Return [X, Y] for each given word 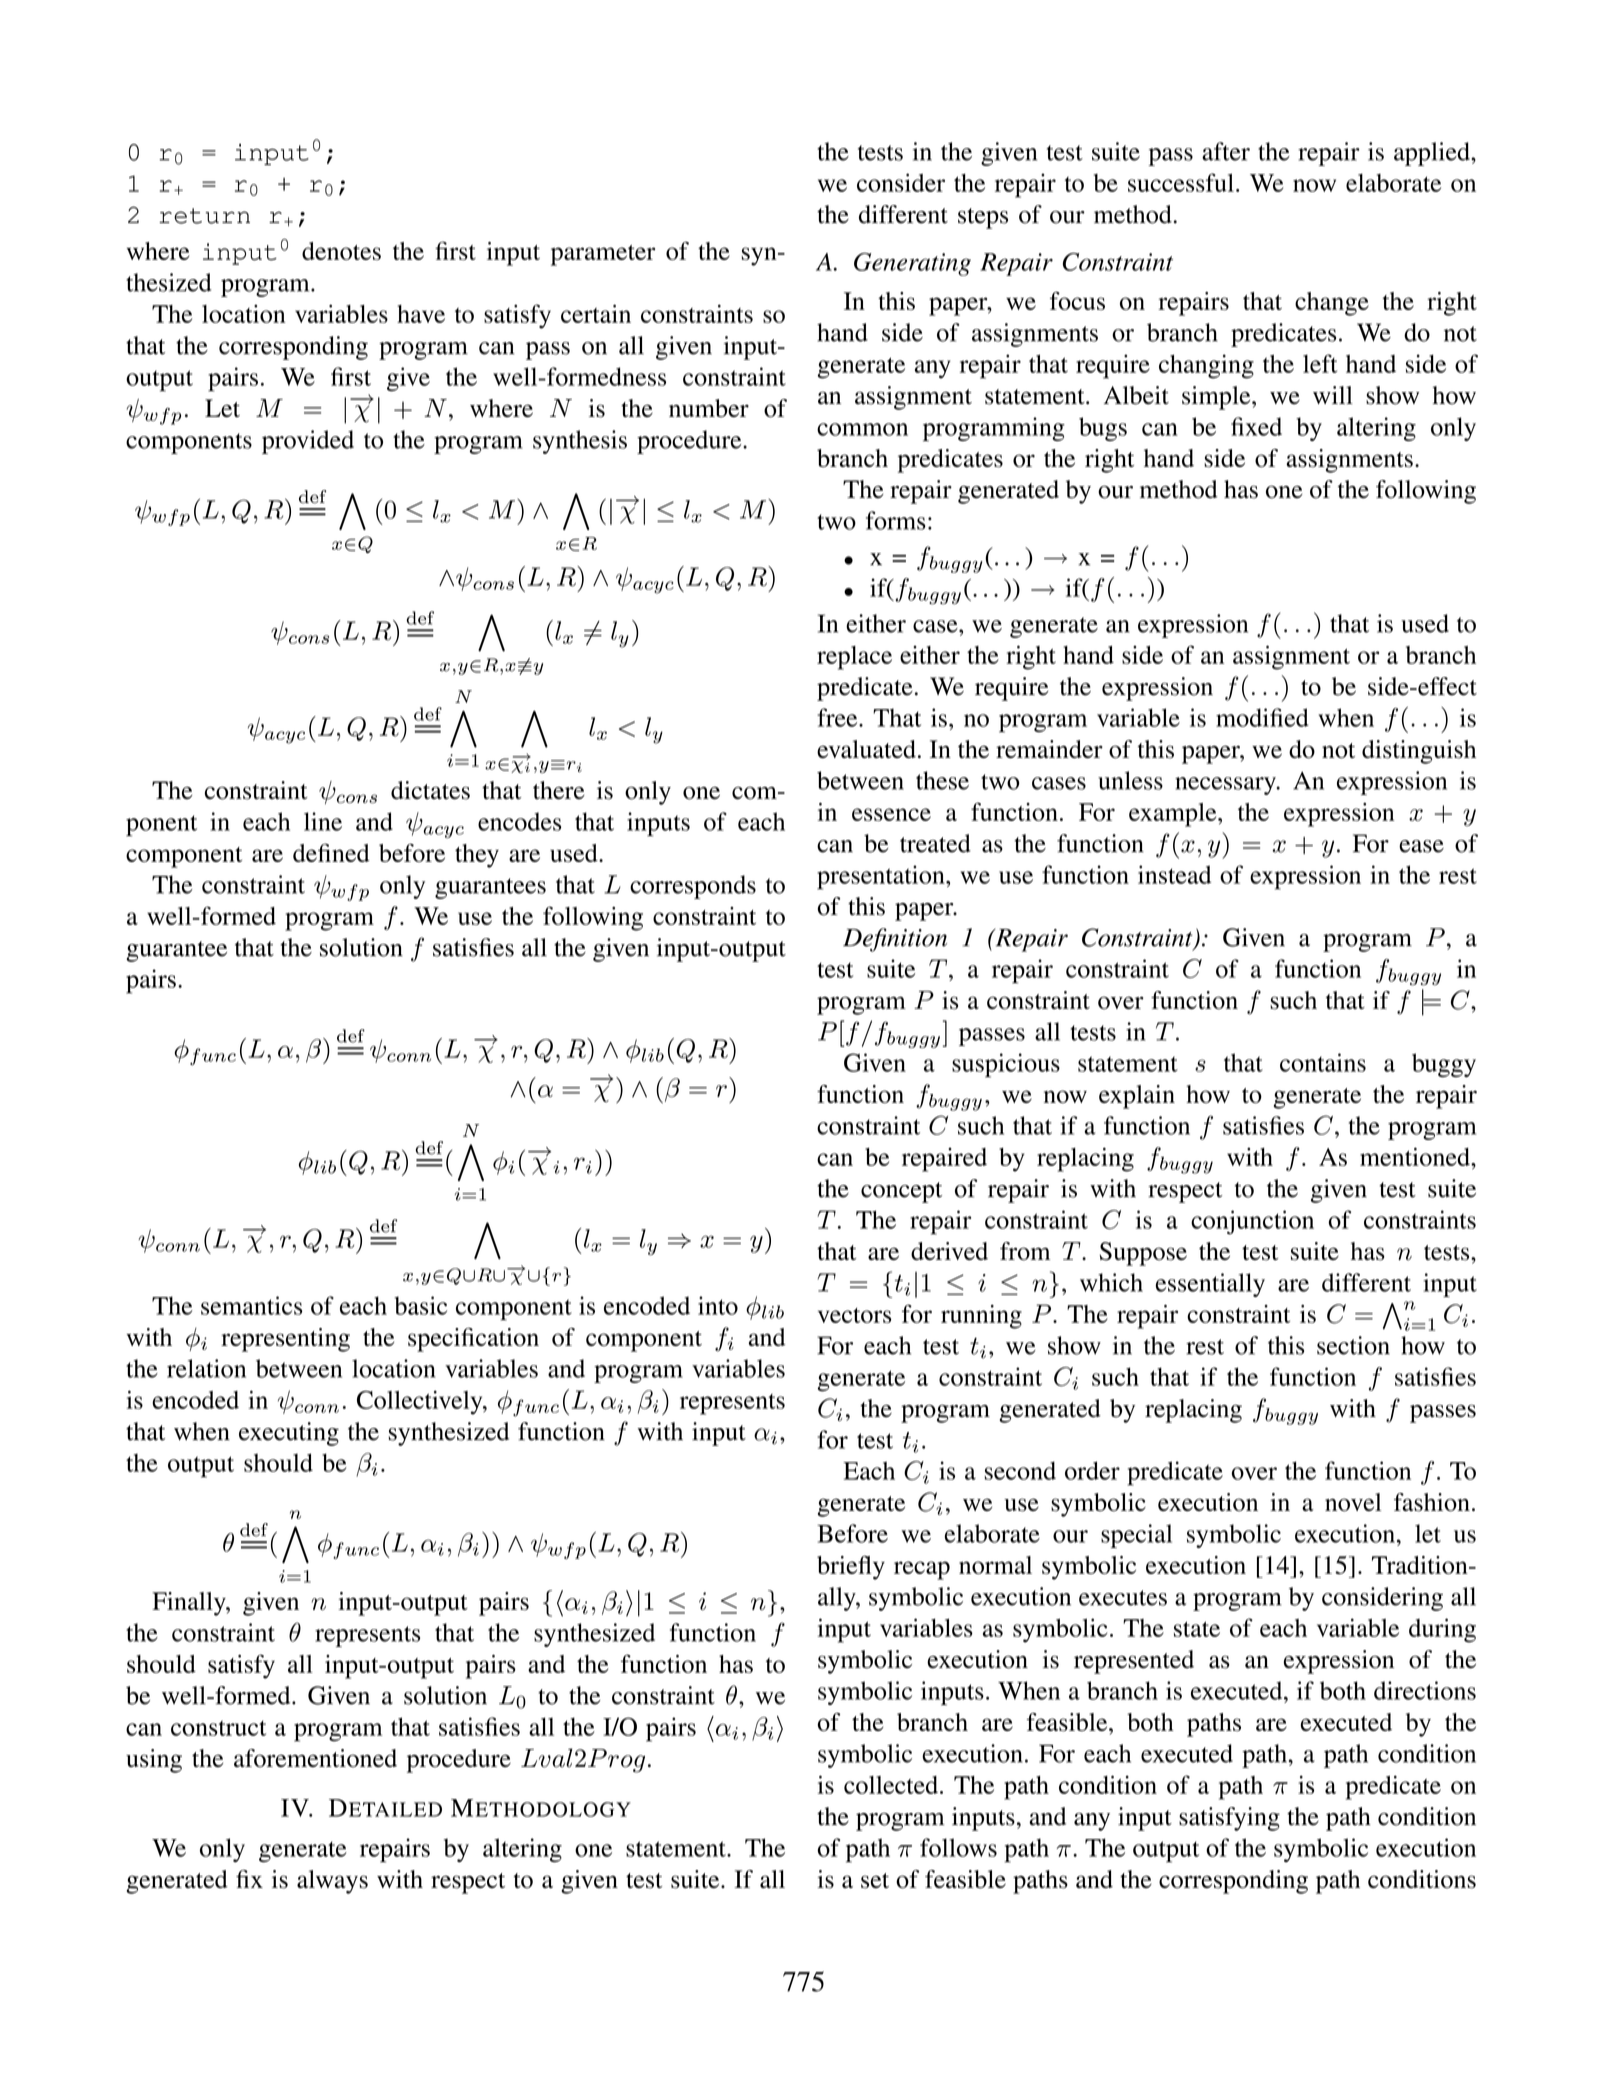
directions [1425, 1690]
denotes [341, 251]
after [1226, 151]
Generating [912, 264]
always [332, 1882]
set [875, 1881]
